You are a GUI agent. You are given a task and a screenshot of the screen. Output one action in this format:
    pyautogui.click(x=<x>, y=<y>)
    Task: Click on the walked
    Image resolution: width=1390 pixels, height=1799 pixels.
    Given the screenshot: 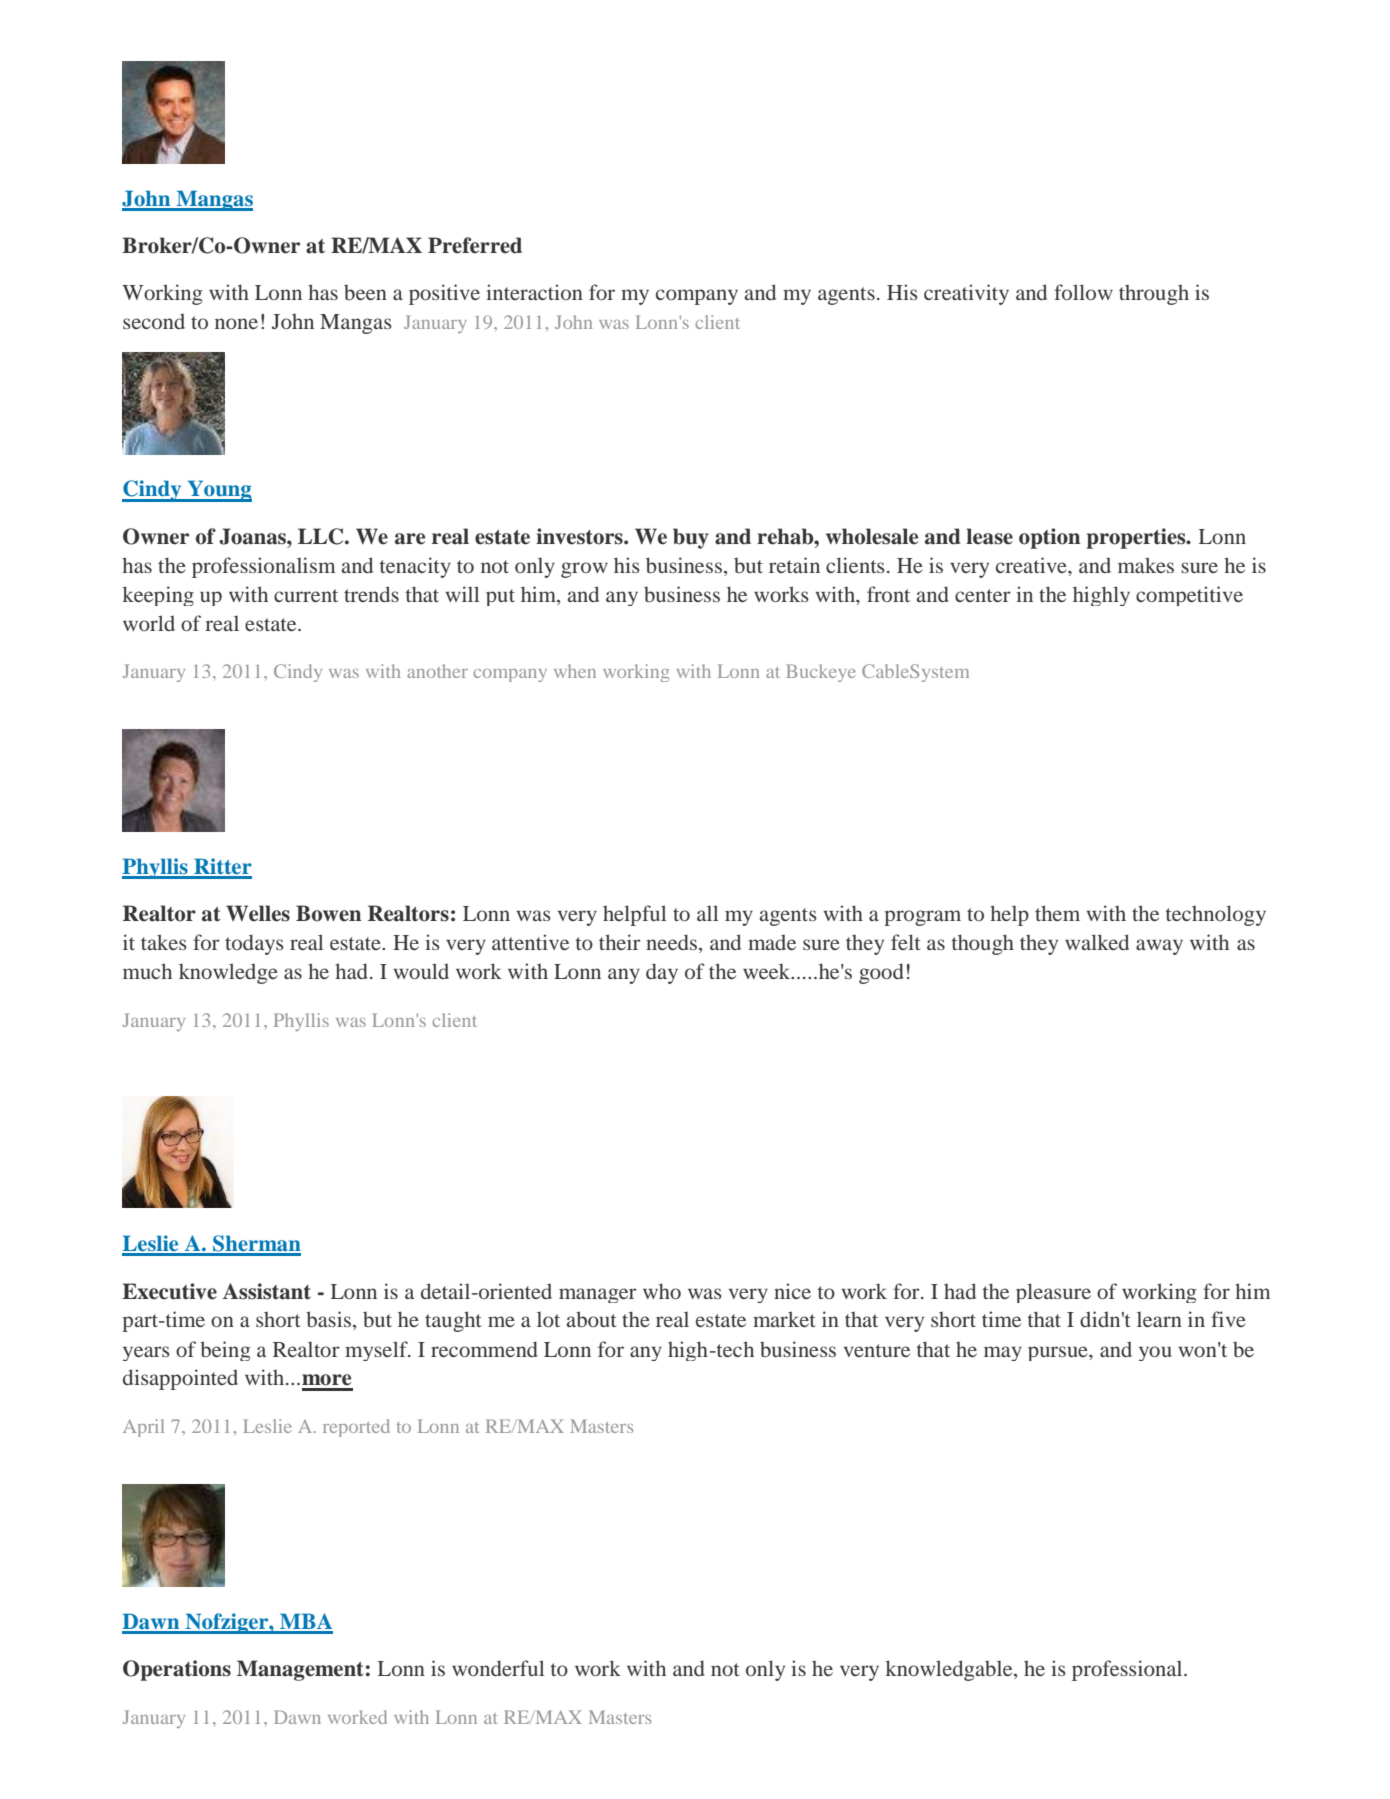 What is the action you would take?
    pyautogui.click(x=1097, y=942)
